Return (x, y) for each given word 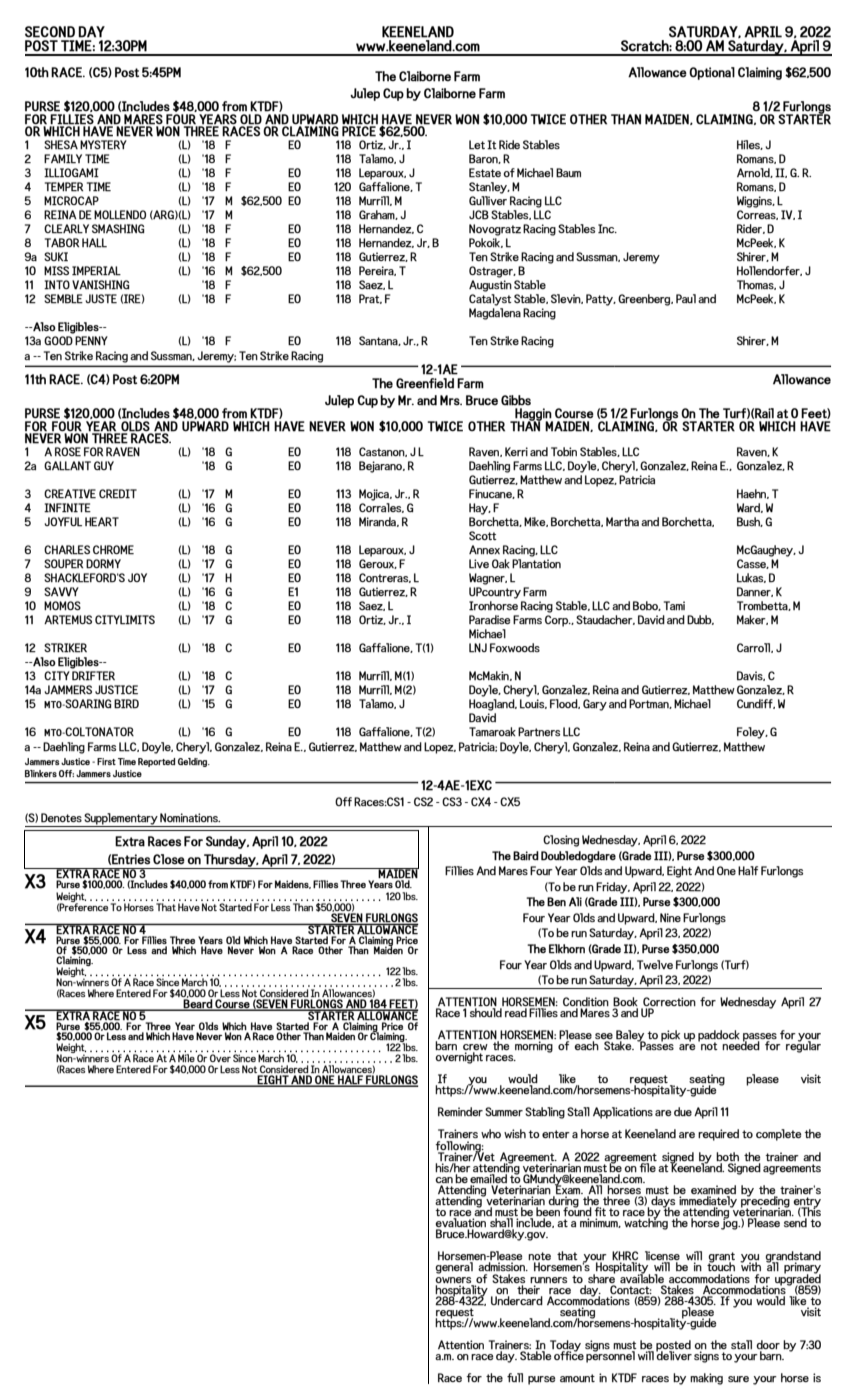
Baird (526, 856)
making (706, 1379)
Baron (484, 159)
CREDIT (118, 494)
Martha (622, 521)
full (515, 1377)
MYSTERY (103, 145)
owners (453, 1280)
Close (169, 859)
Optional (712, 73)
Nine (670, 917)
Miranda (379, 522)
